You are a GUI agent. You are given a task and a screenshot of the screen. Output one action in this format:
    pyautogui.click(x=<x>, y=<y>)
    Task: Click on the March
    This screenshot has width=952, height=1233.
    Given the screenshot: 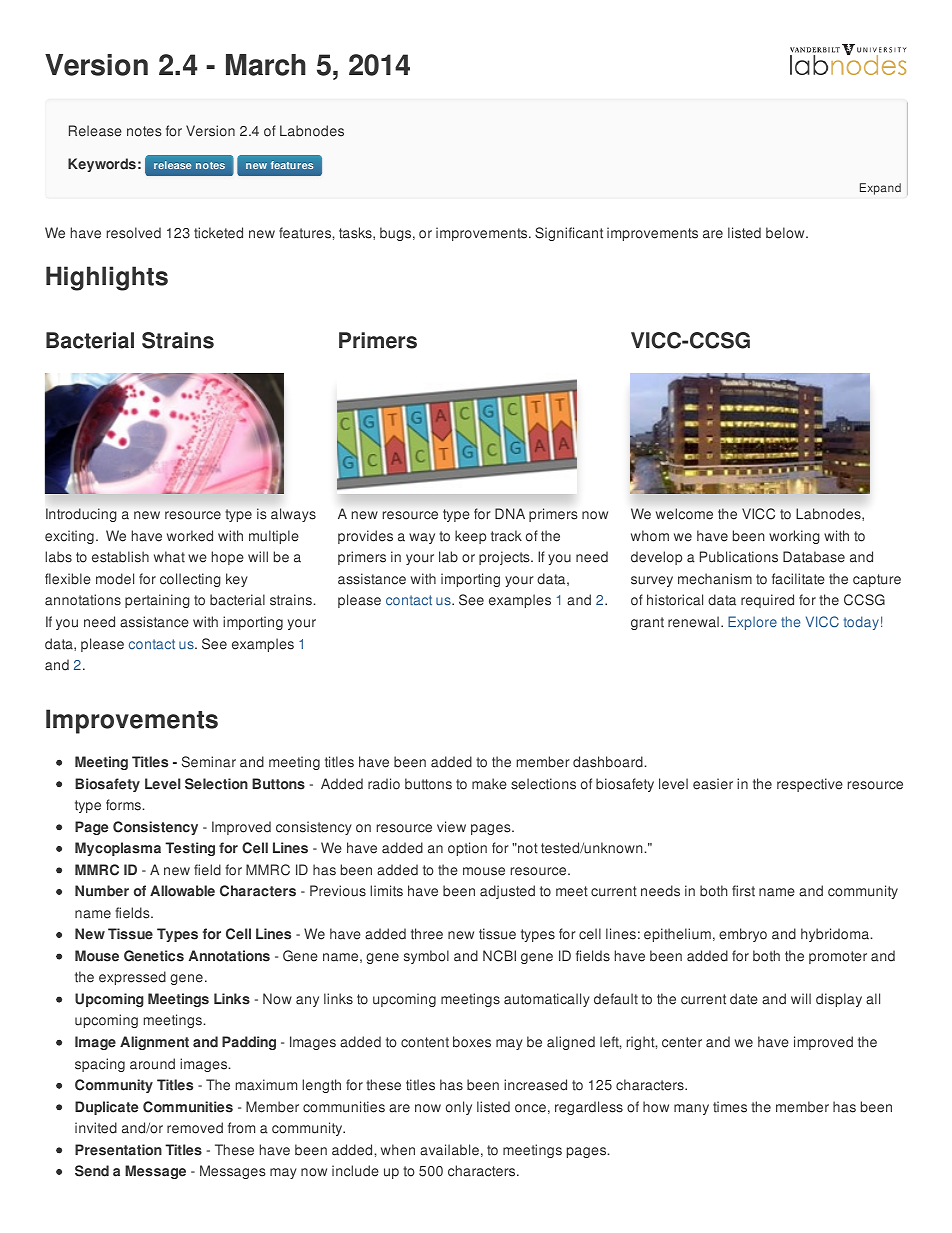 What is the action you would take?
    pyautogui.click(x=266, y=65)
